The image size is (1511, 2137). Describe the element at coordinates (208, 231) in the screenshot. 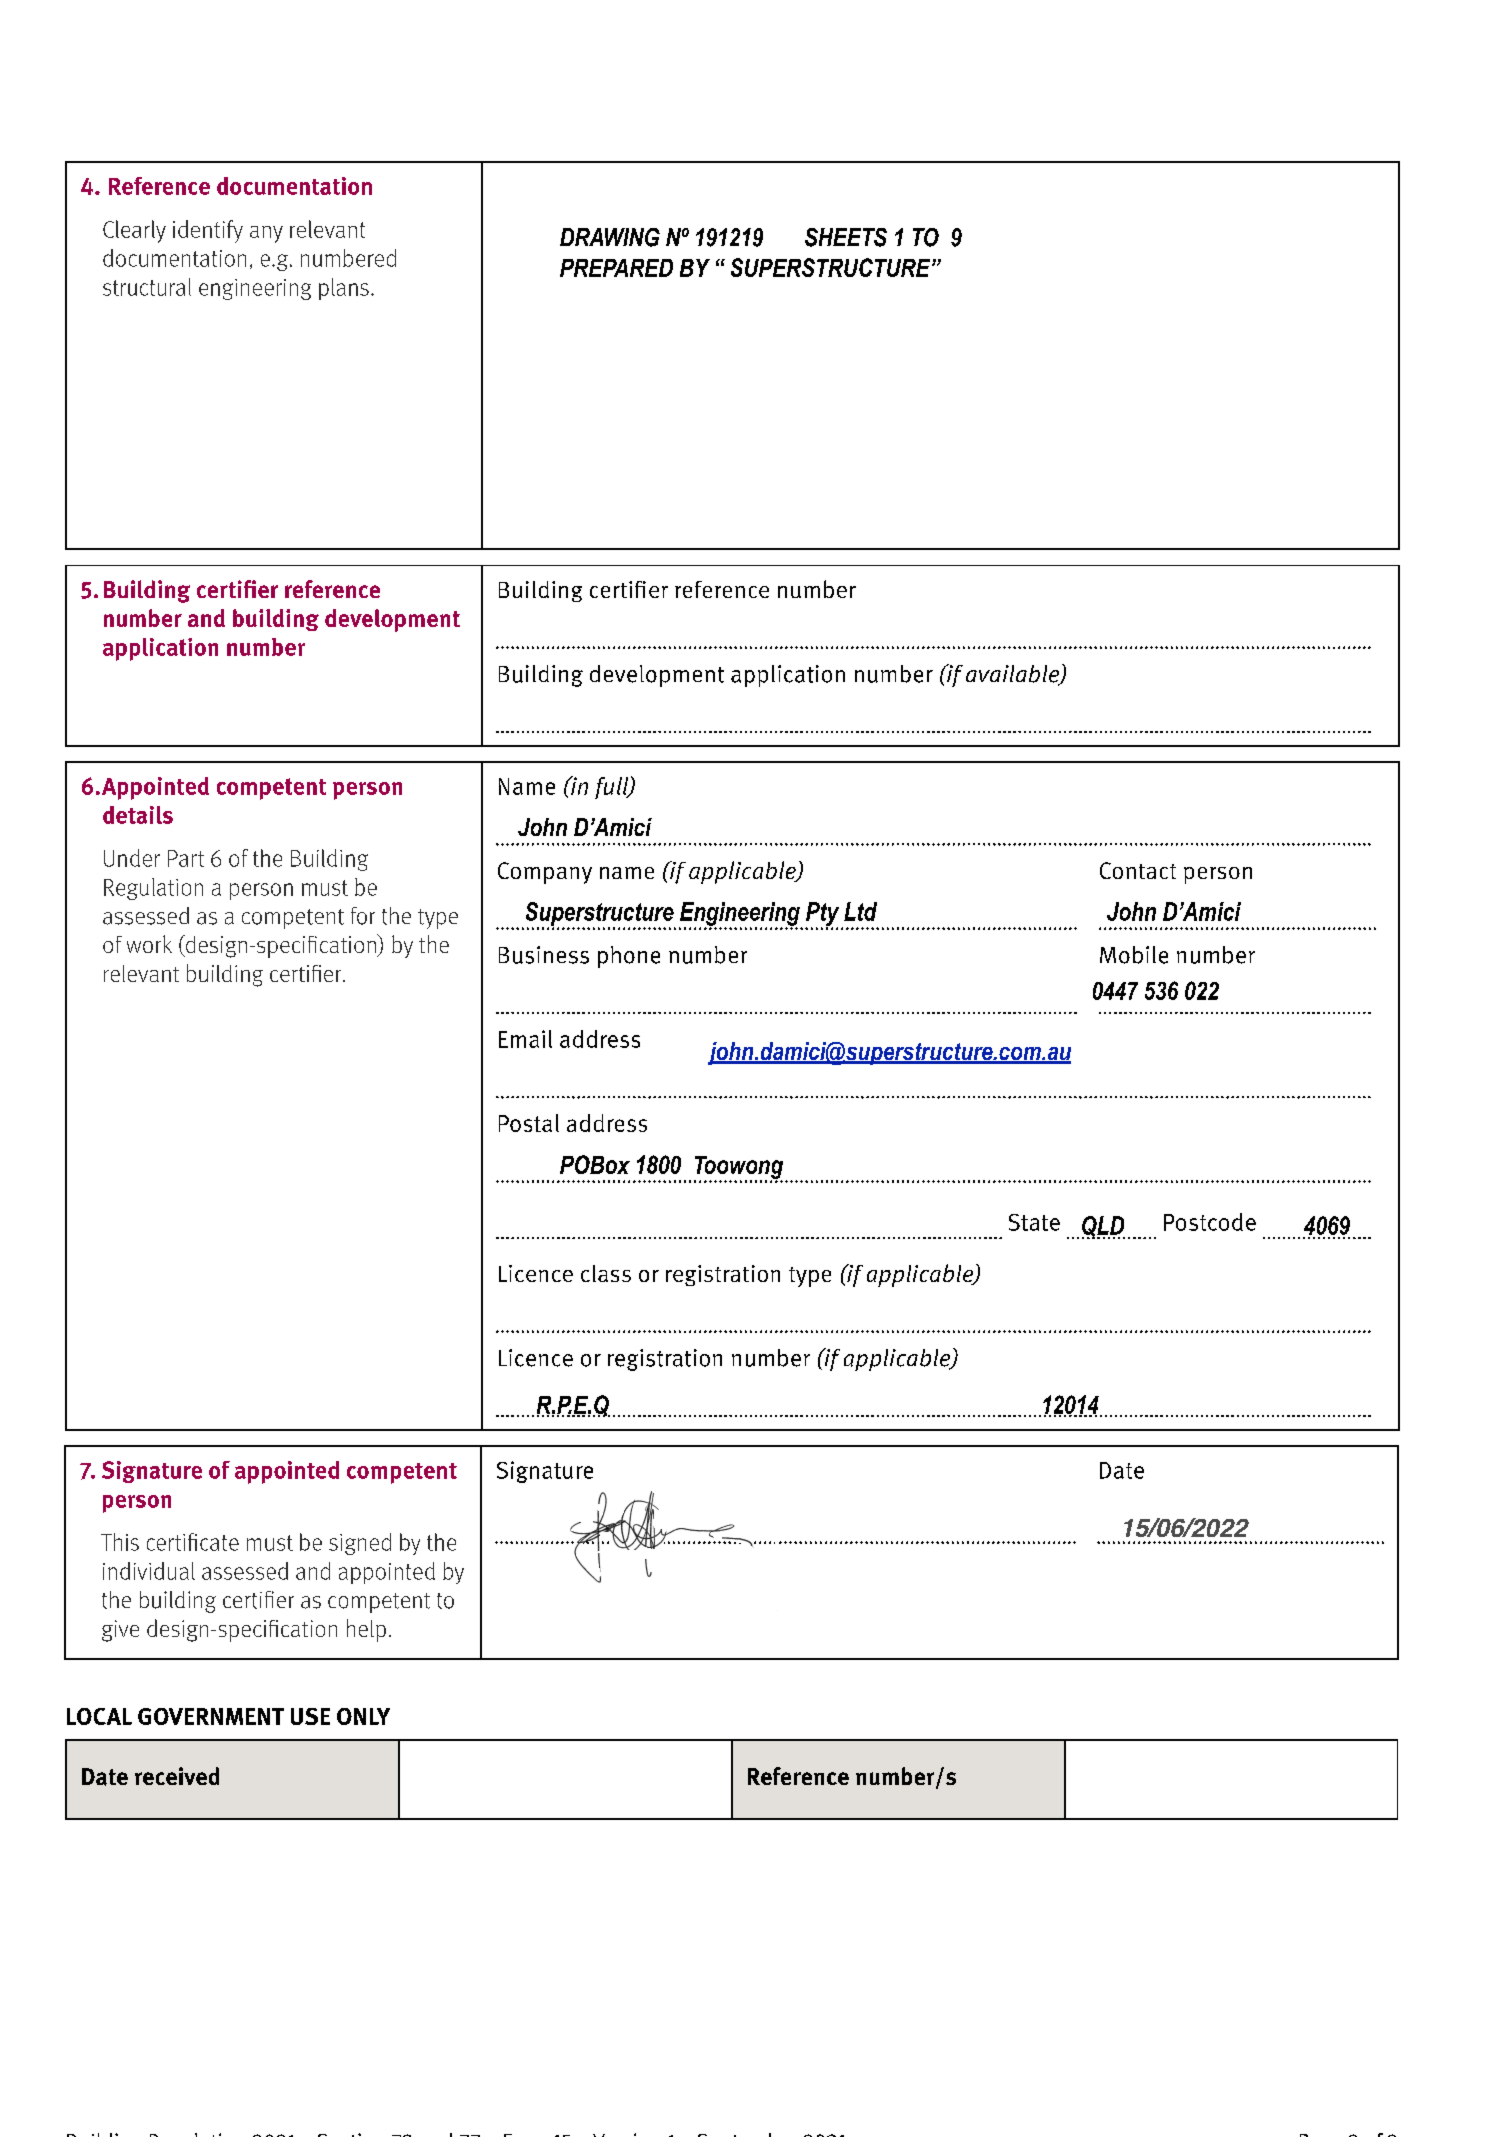

I see `identify` at that location.
